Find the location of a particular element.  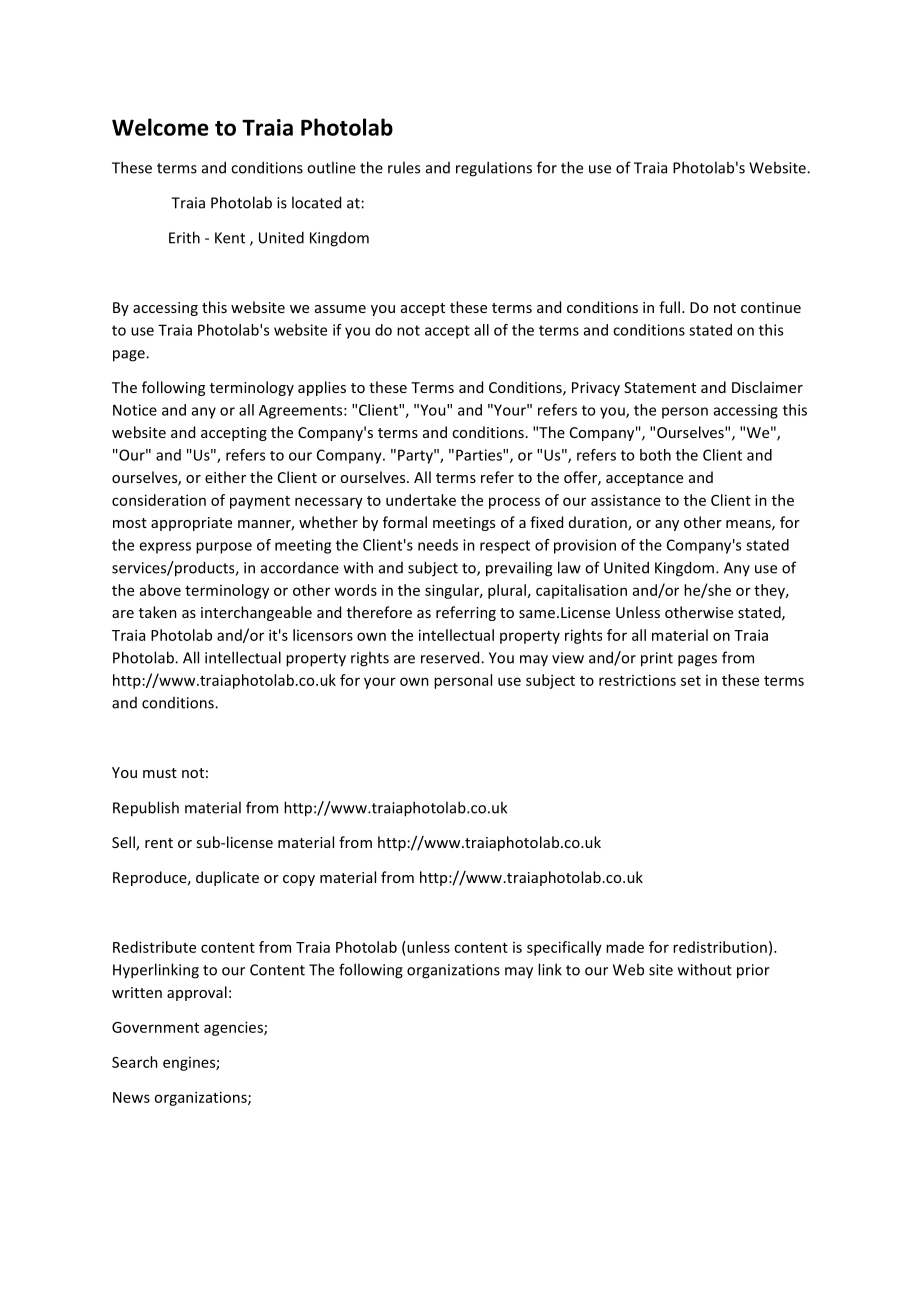

both is located at coordinates (655, 455).
